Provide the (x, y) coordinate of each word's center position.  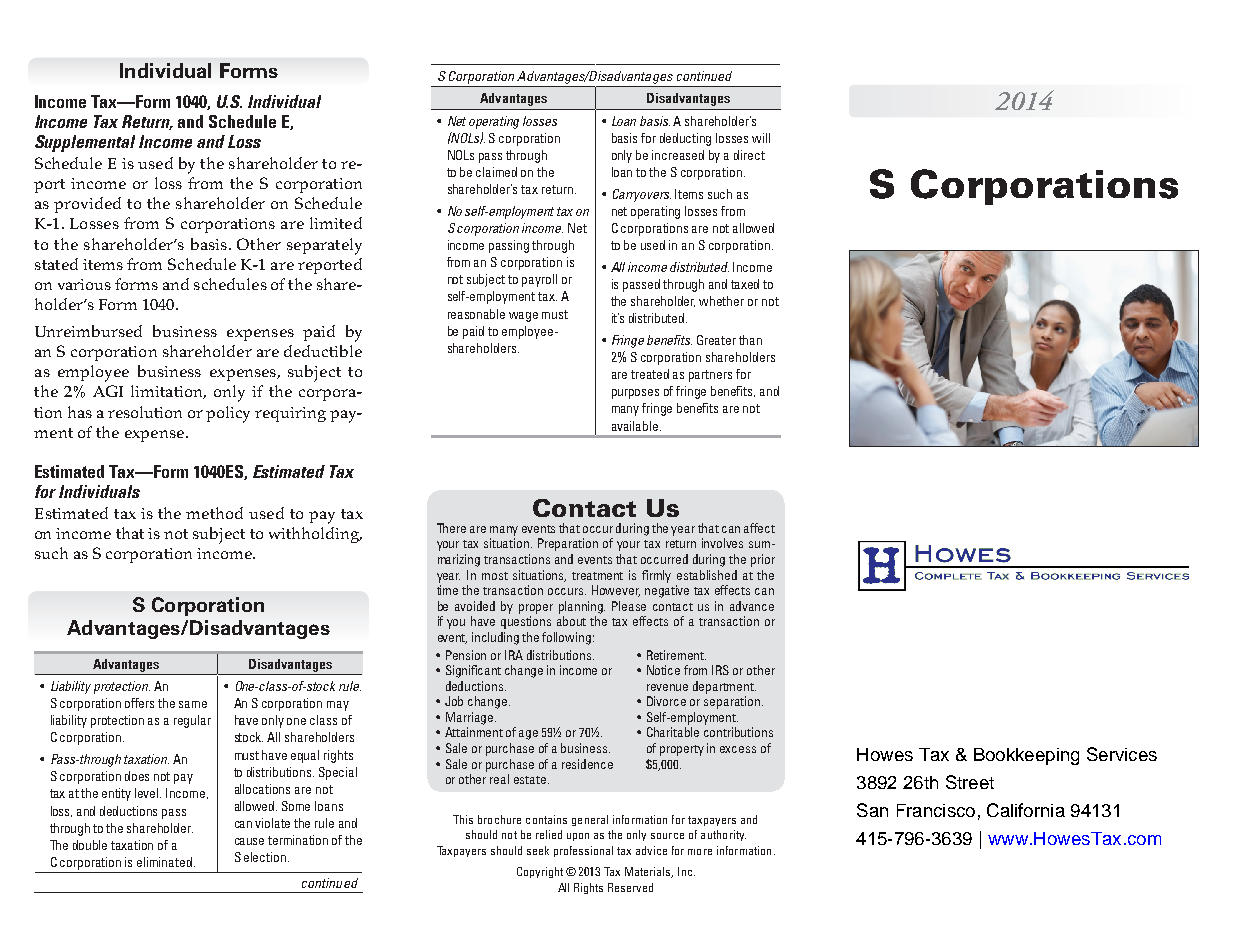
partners (710, 376)
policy (228, 414)
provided (87, 205)
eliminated (164, 862)
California (1026, 810)
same (193, 704)
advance (752, 606)
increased (678, 155)
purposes (635, 394)
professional (583, 851)
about (571, 621)
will (761, 138)
